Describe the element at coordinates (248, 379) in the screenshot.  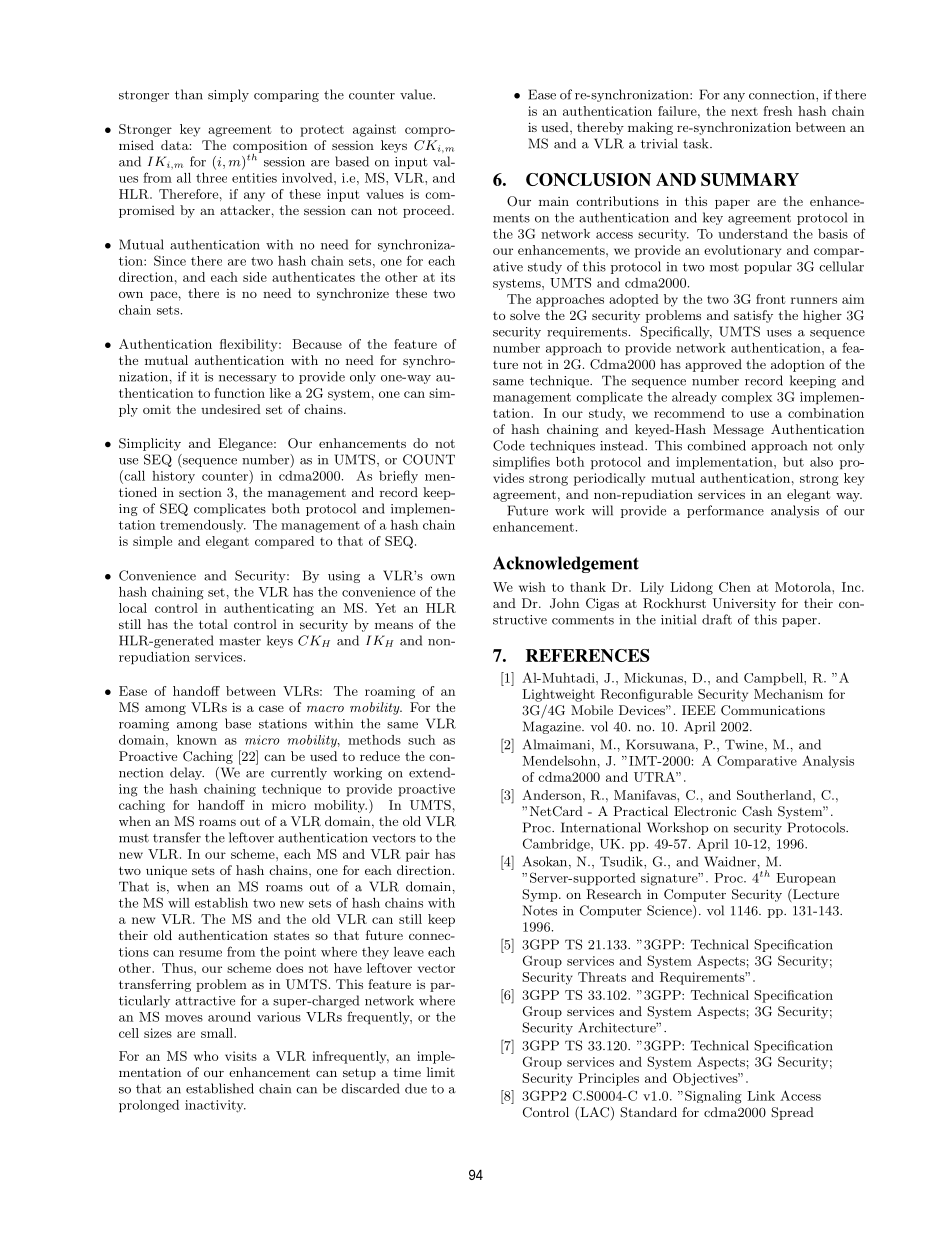
I see `necessary` at that location.
